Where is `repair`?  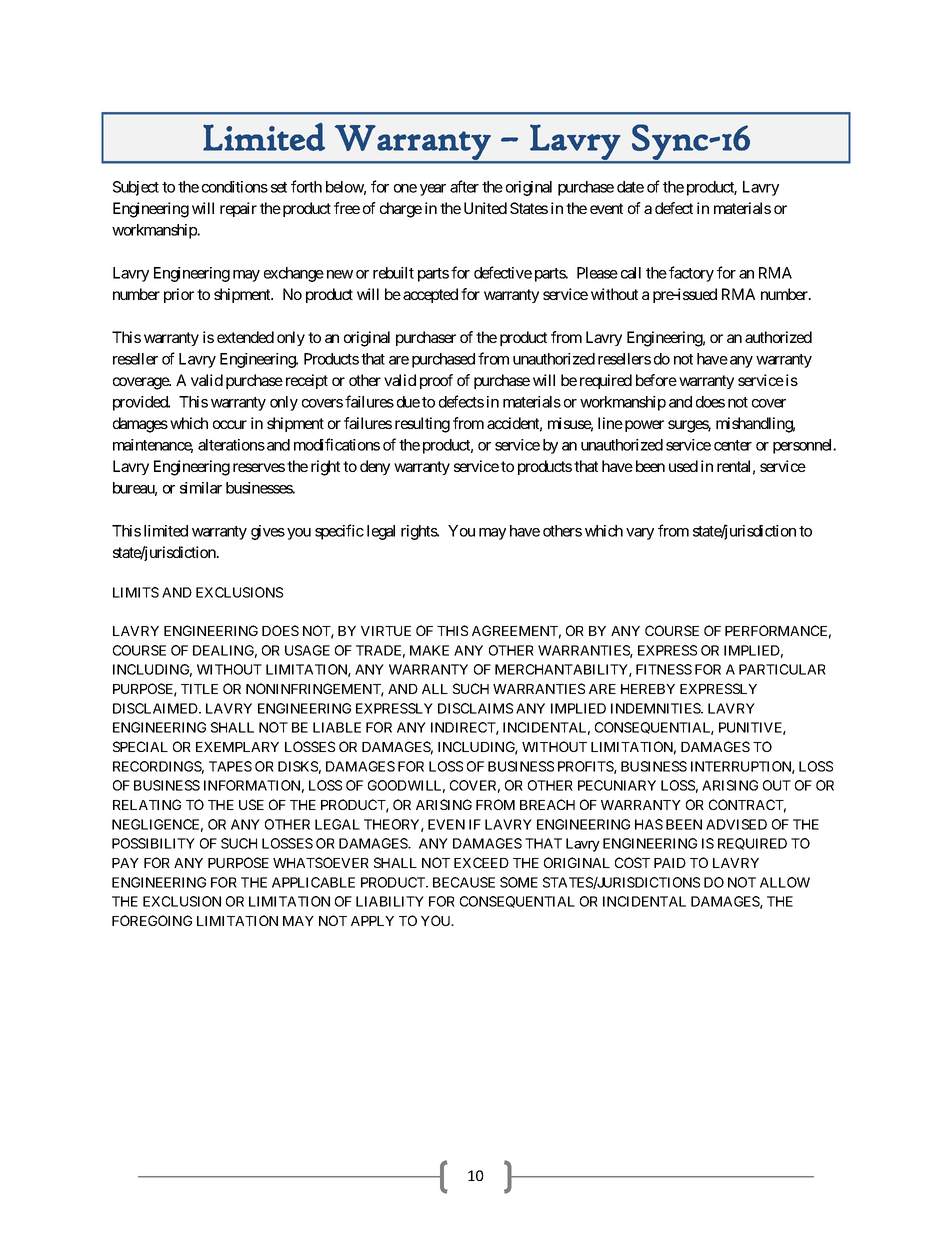
repair is located at coordinates (238, 209).
